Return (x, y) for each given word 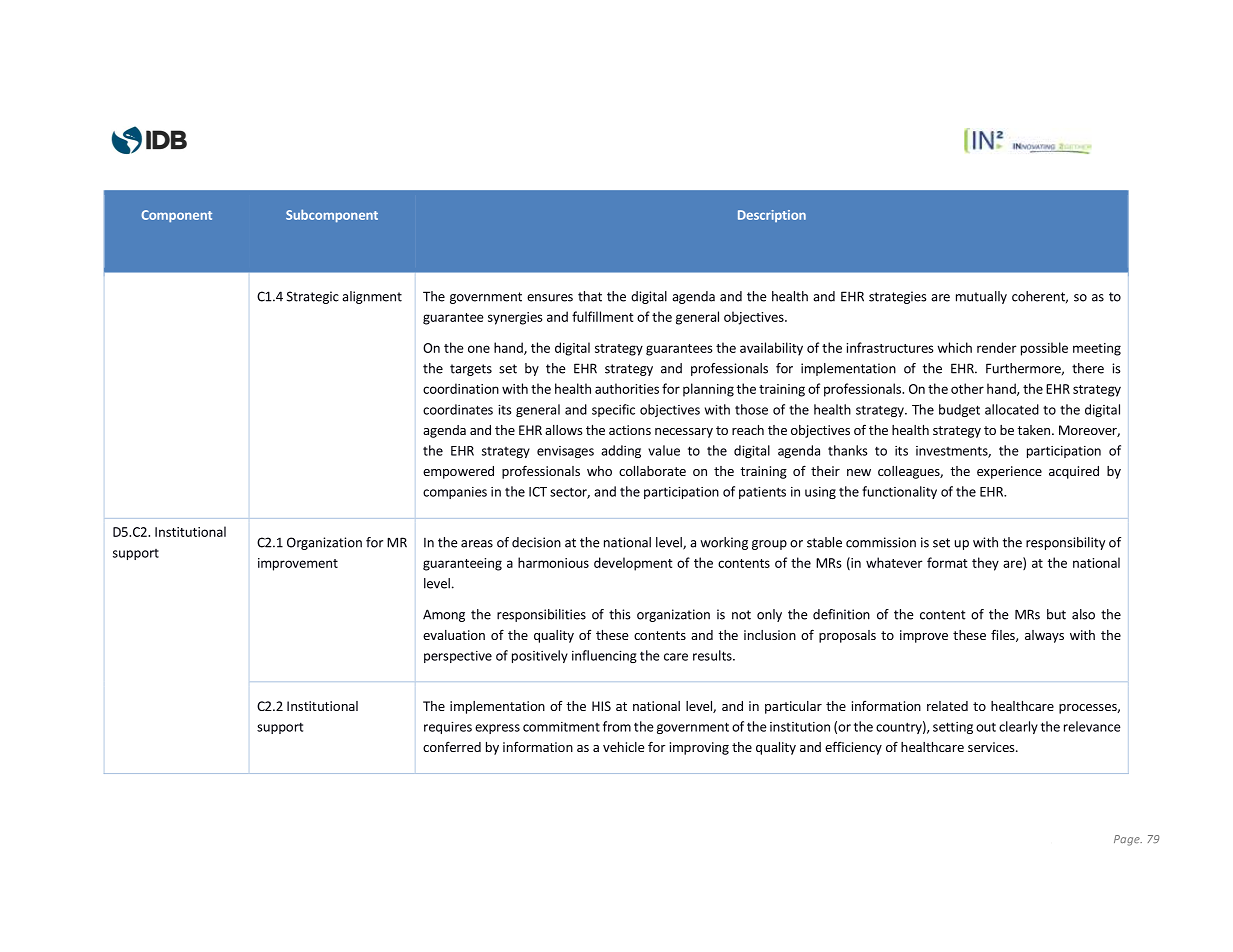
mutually (981, 297)
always (1044, 636)
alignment (372, 297)
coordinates (458, 409)
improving (699, 748)
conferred (452, 746)
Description (772, 216)
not (741, 615)
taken (1033, 430)
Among (444, 615)
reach (748, 430)
